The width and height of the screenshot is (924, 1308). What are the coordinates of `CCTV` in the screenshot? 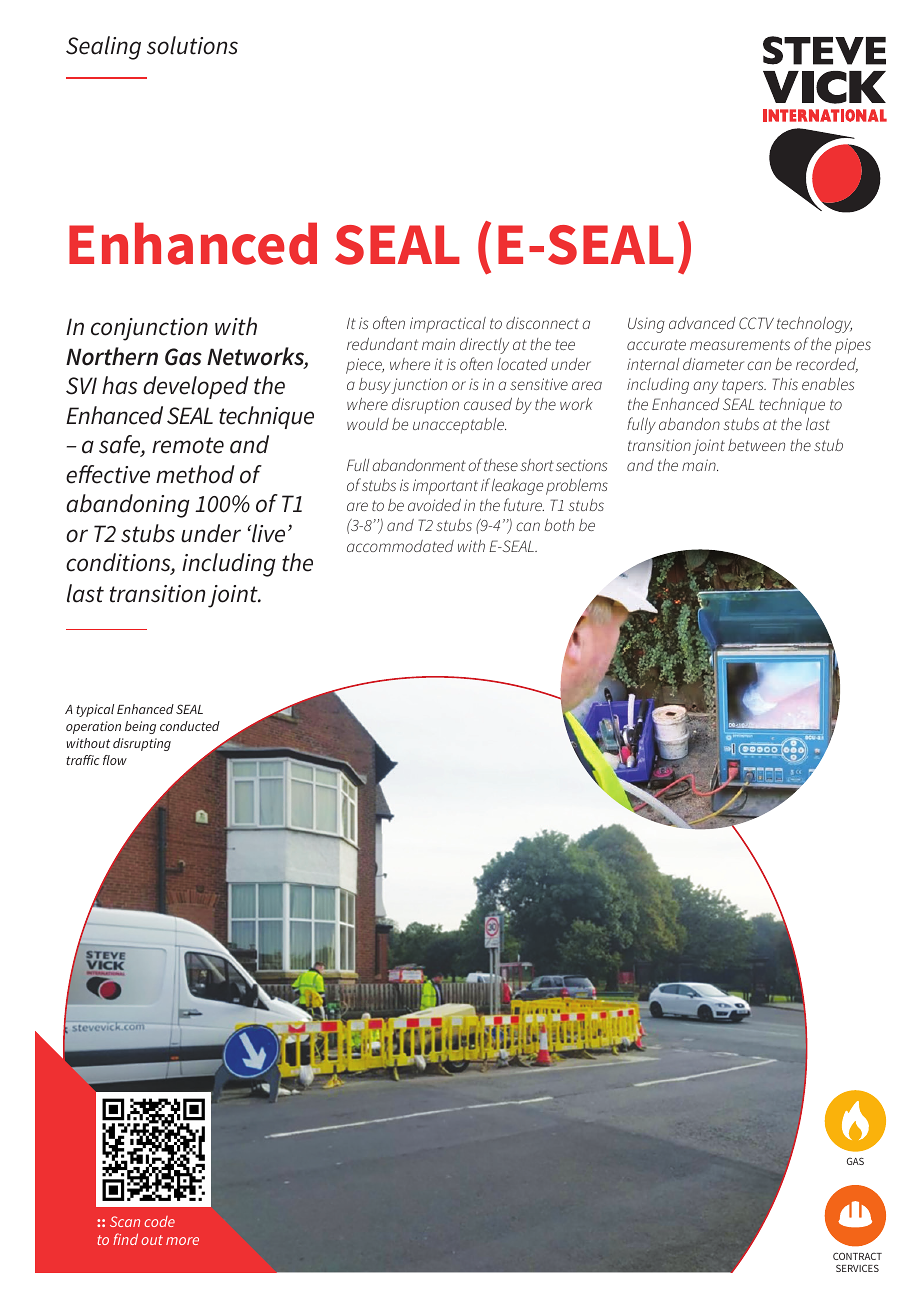 It's located at (756, 323).
